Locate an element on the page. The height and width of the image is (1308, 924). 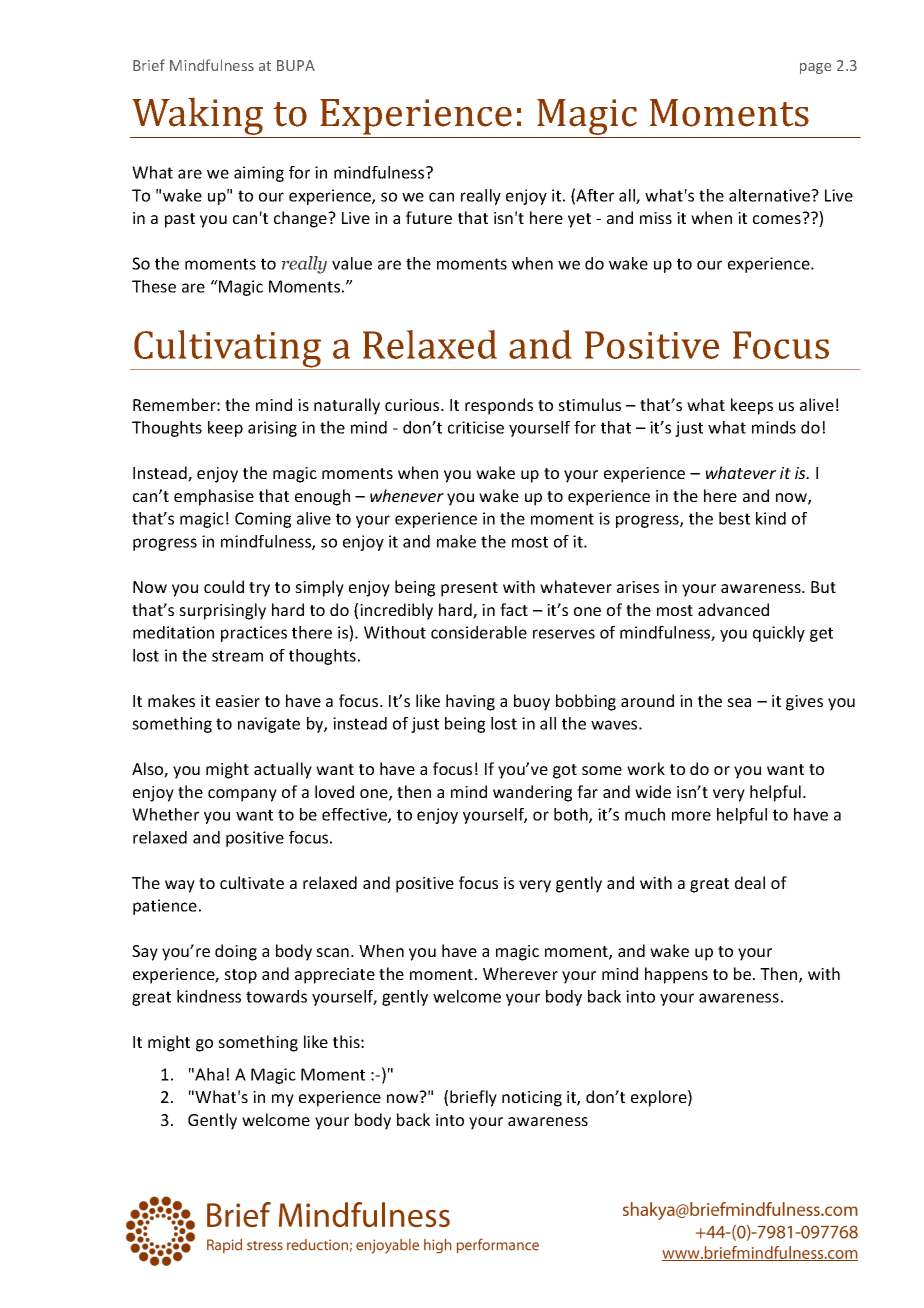
towards is located at coordinates (276, 996).
